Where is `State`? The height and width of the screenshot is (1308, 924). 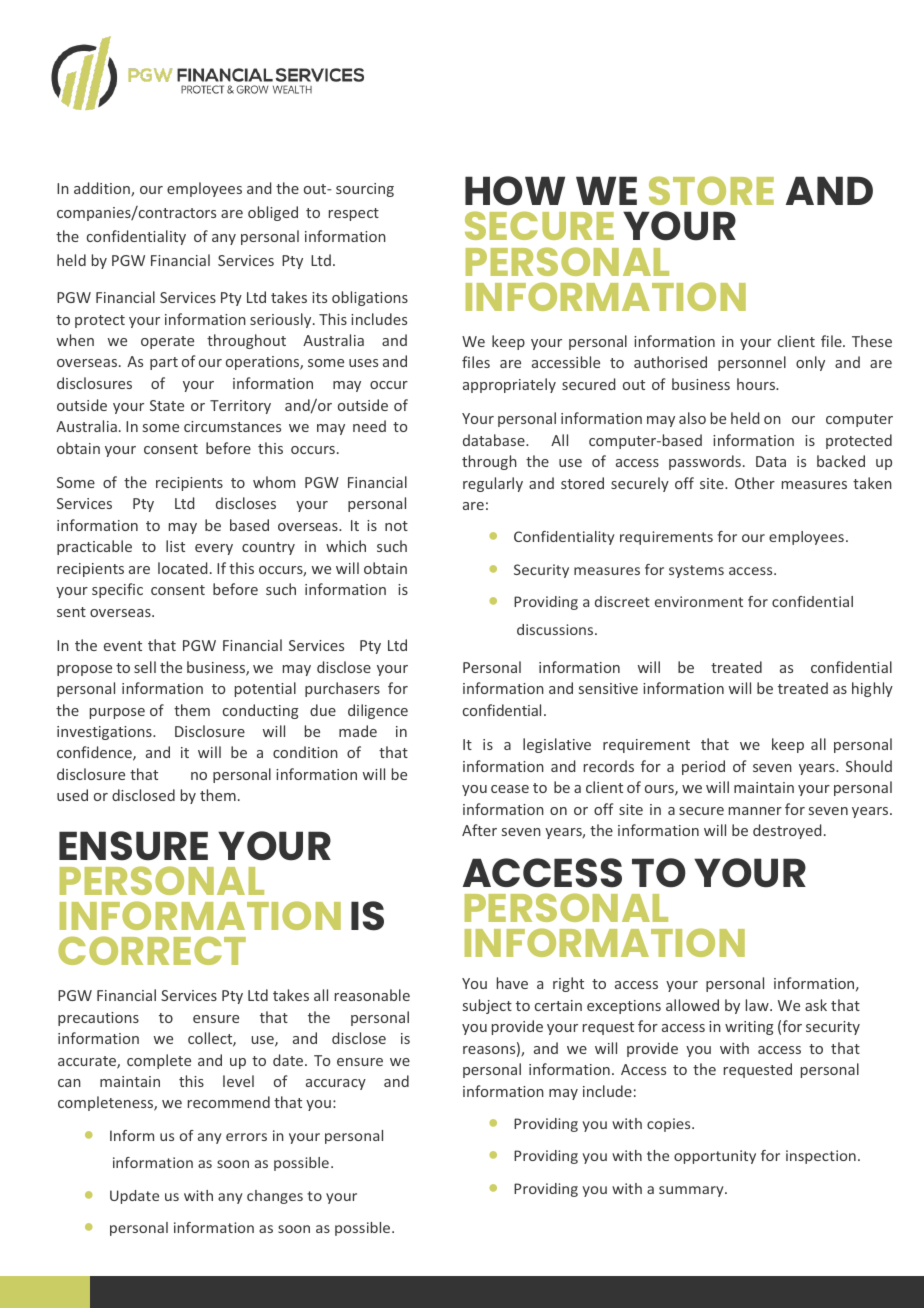
State is located at coordinates (167, 405).
